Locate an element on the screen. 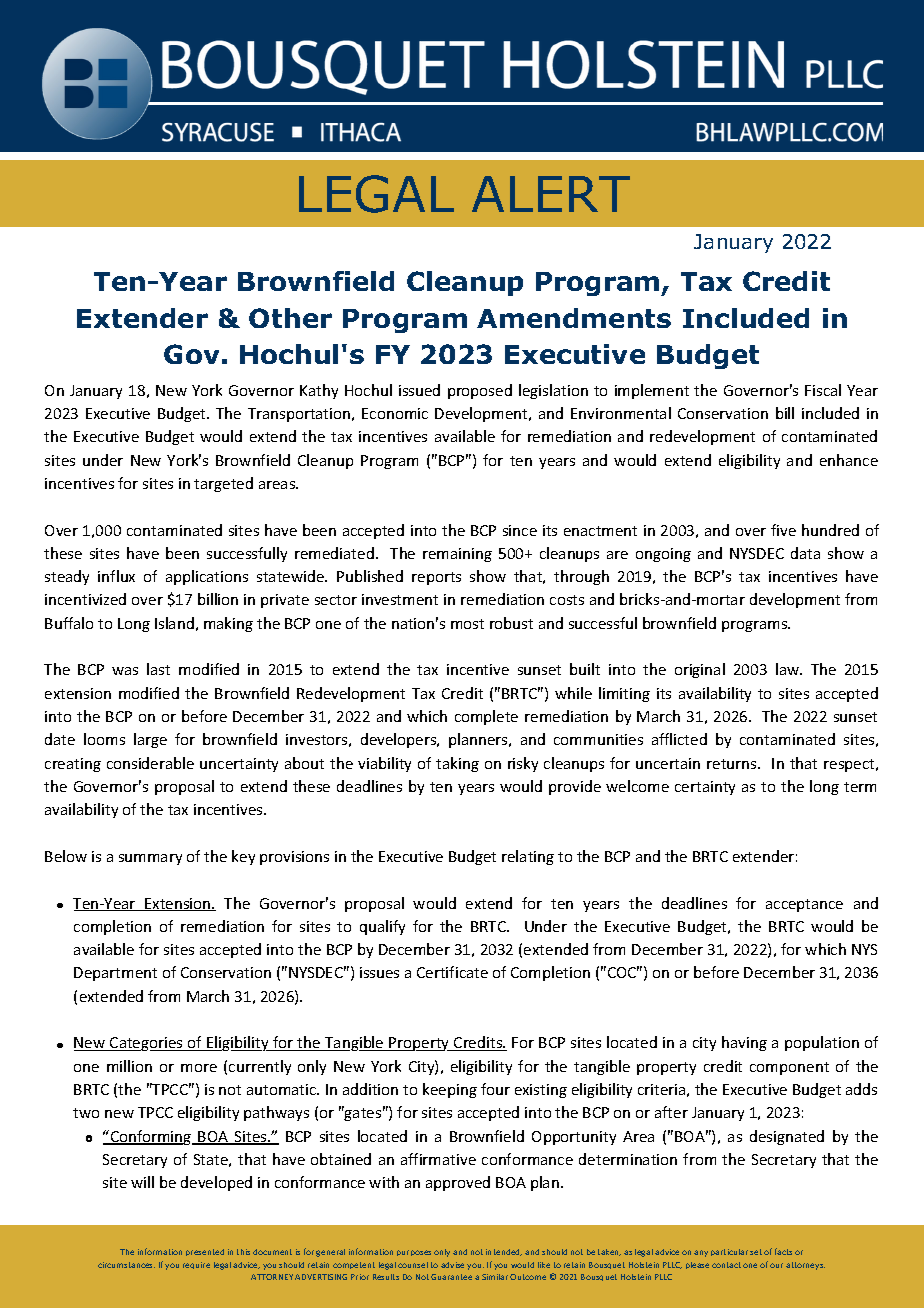 This screenshot has height=1308, width=924. Certificate is located at coordinates (452, 972).
